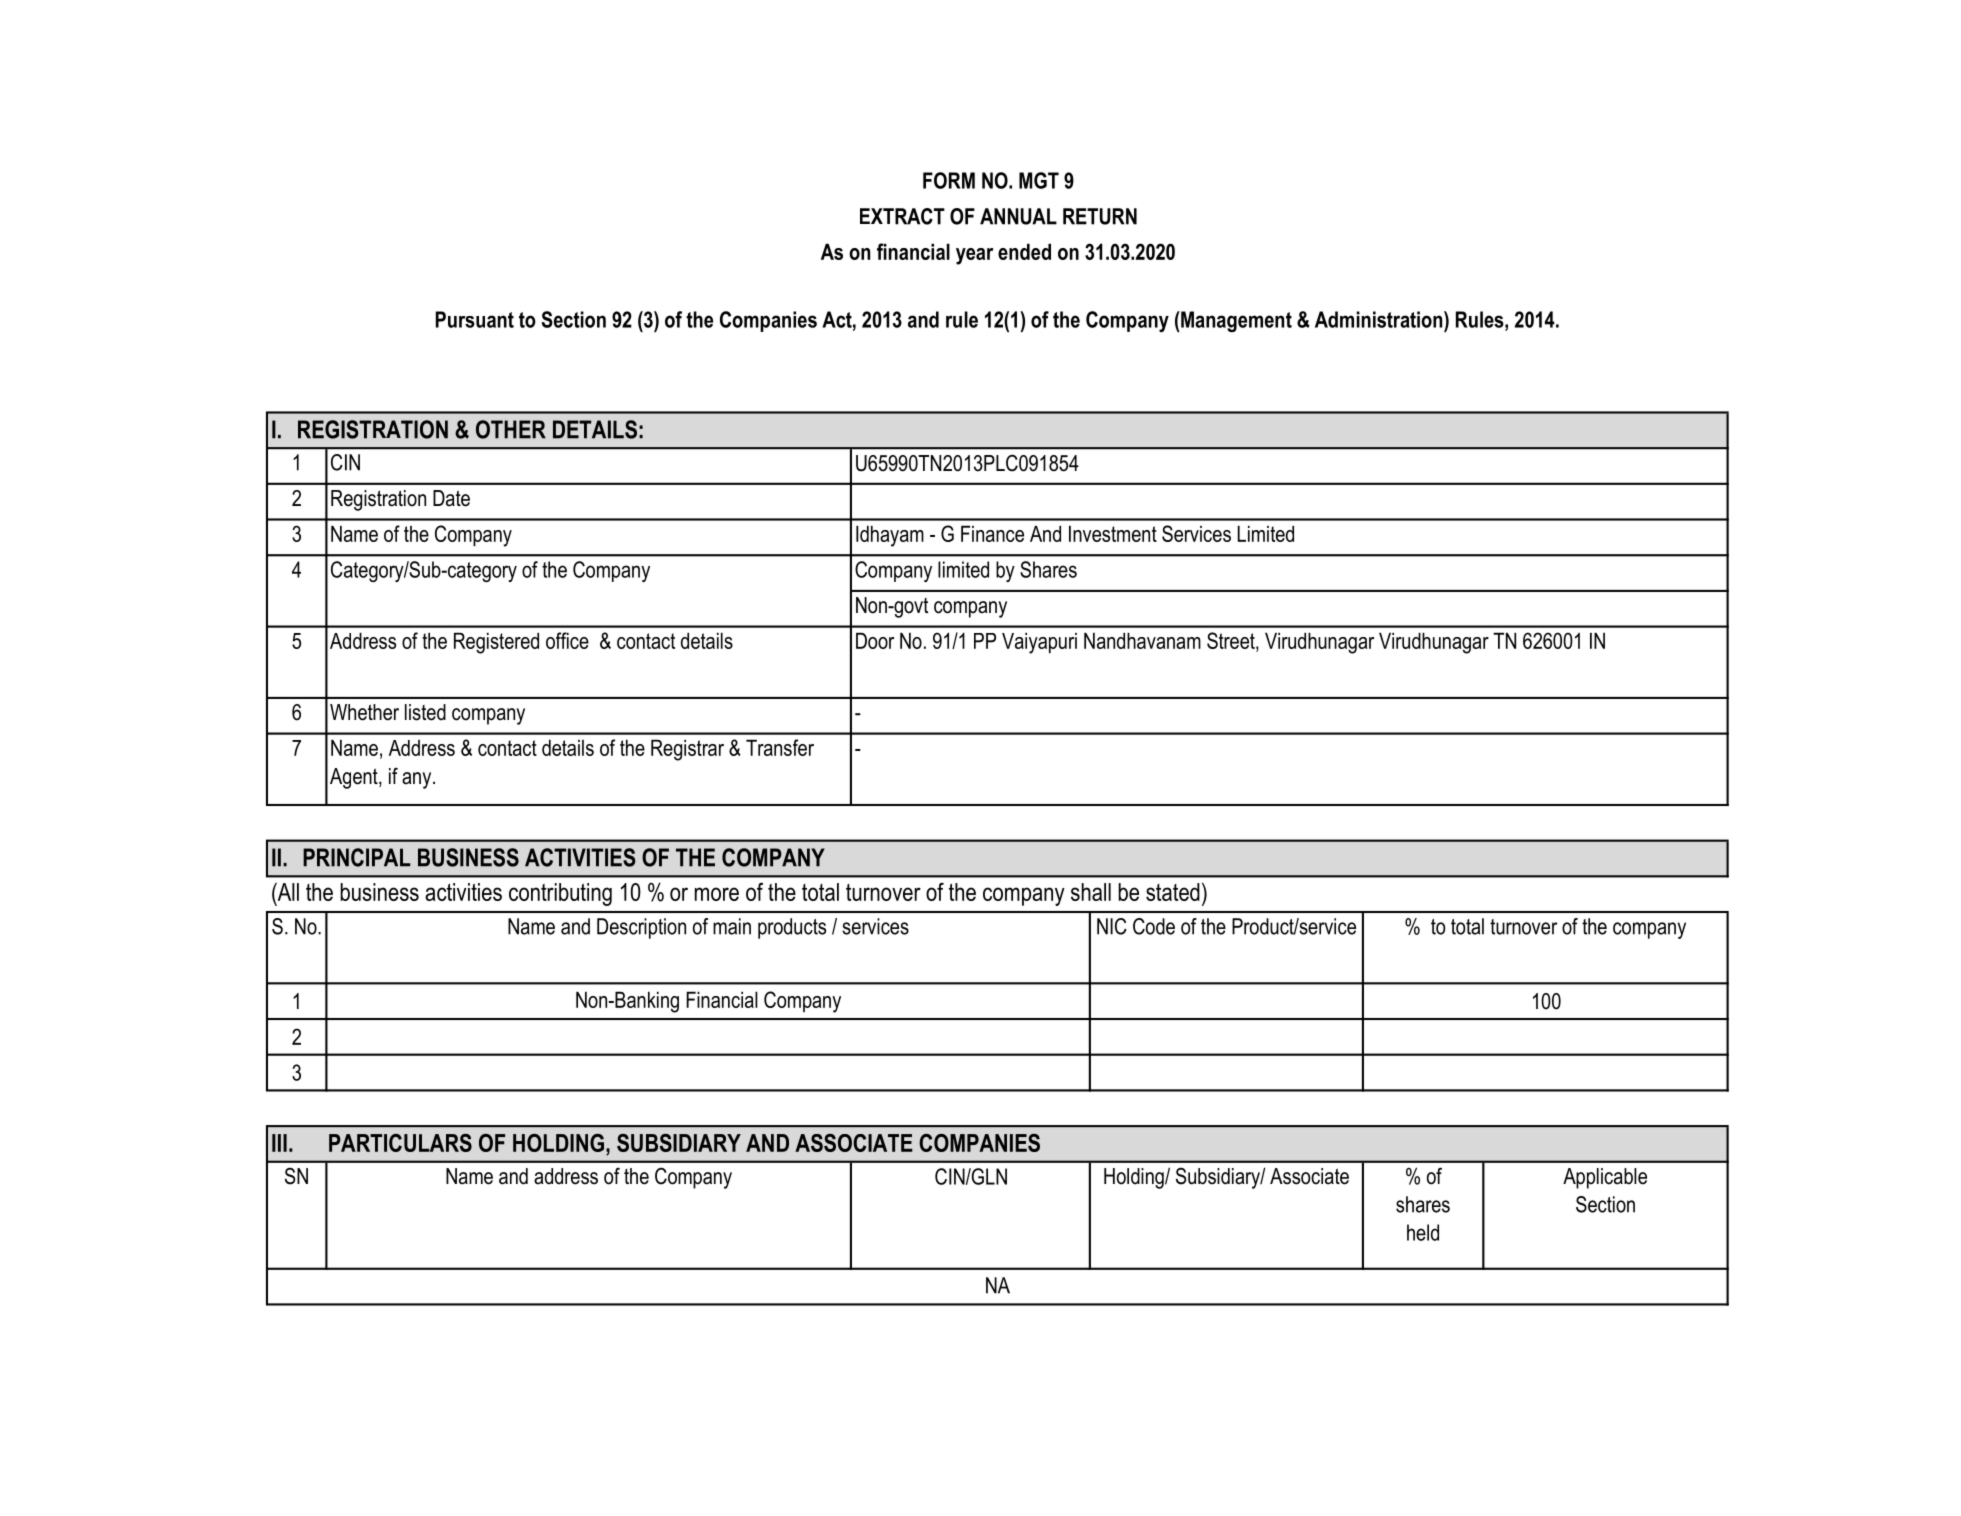  Describe the element at coordinates (400, 1143) in the document. I see `PARTICULARS` at that location.
